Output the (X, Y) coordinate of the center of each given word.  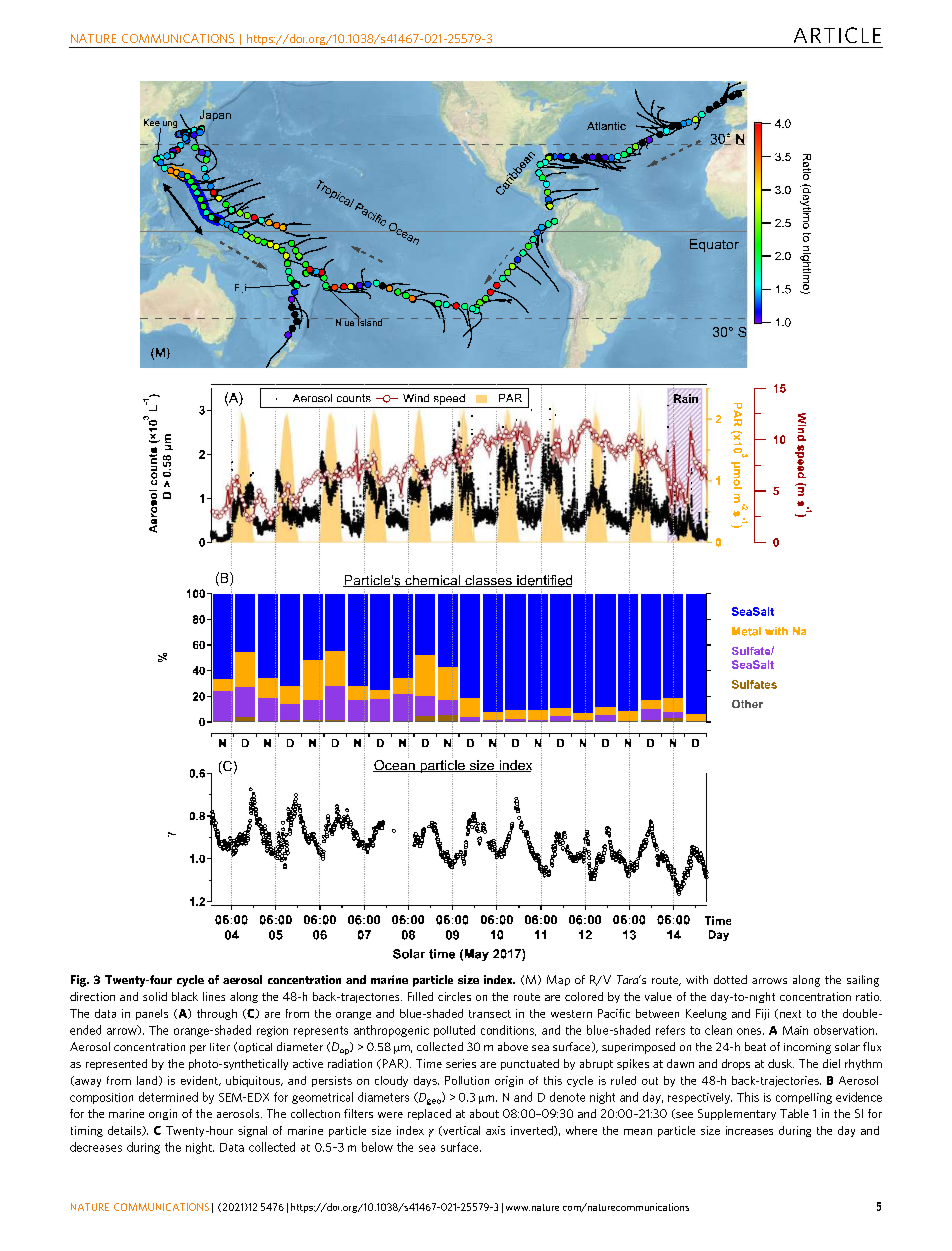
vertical (460, 1131)
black (185, 996)
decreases (96, 1147)
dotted (730, 979)
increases (749, 1130)
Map (558, 980)
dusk (781, 1063)
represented (116, 1064)
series (461, 1063)
